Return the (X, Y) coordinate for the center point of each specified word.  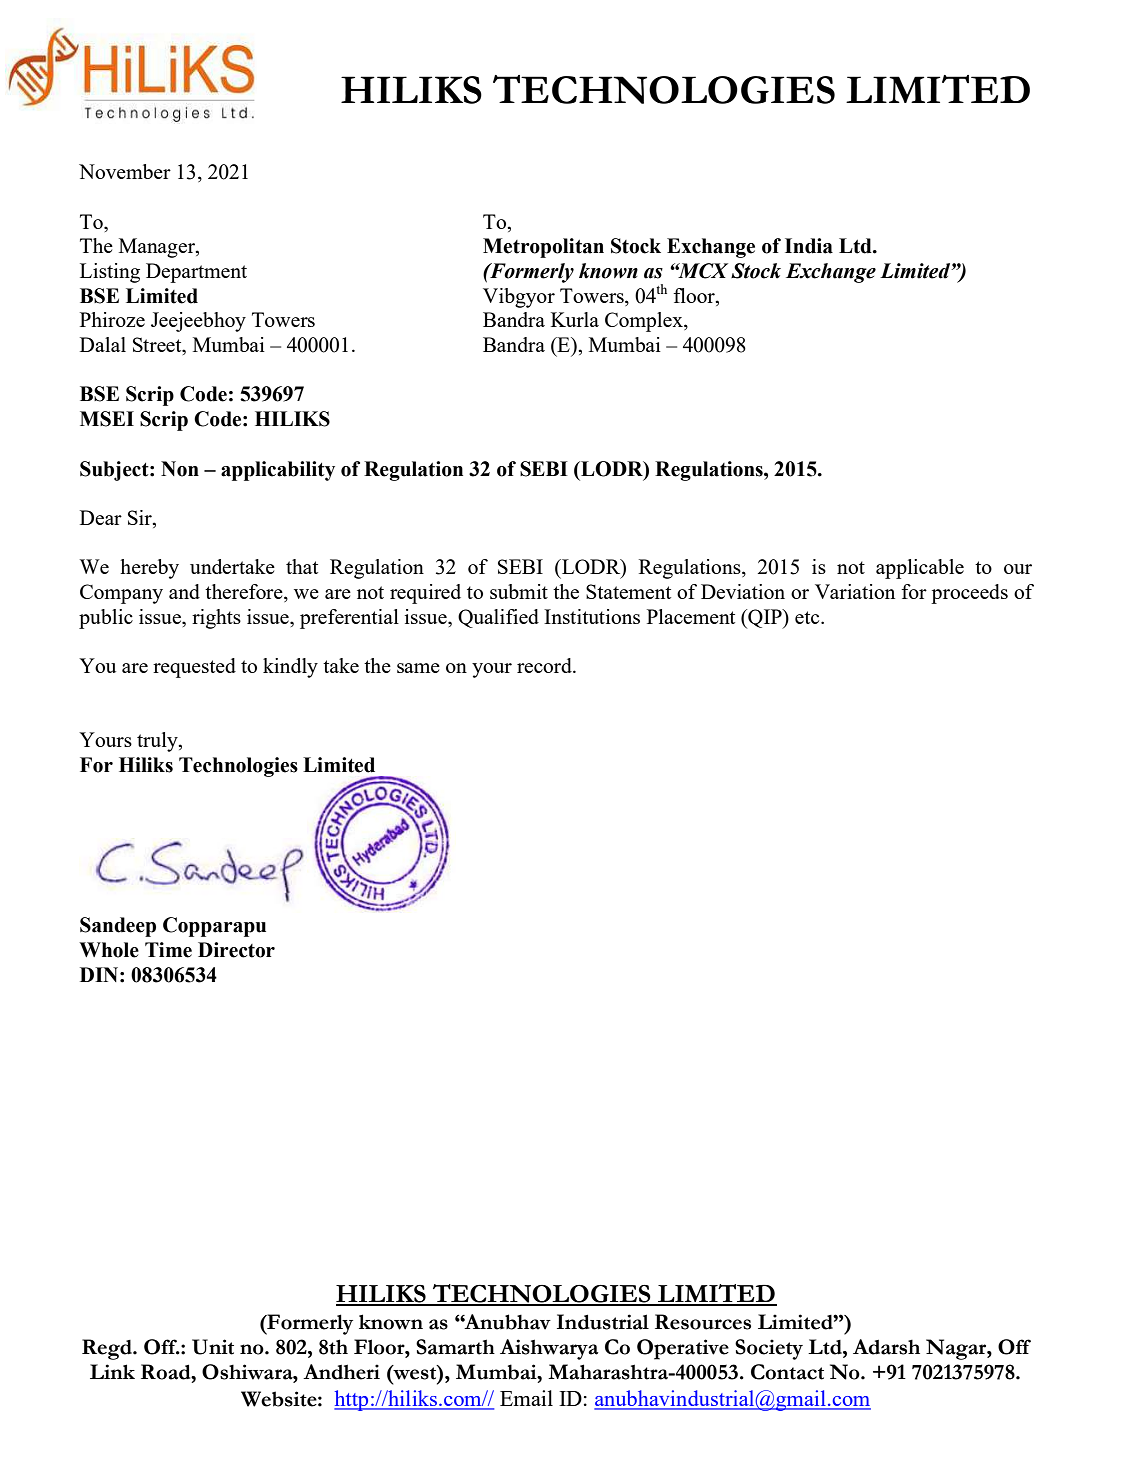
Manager (158, 248)
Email (526, 1398)
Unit (213, 1347)
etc (808, 617)
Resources (703, 1322)
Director (236, 950)
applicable (920, 569)
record (545, 665)
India (809, 246)
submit (519, 591)
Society (769, 1349)
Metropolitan (543, 248)
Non (180, 469)
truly (158, 742)
